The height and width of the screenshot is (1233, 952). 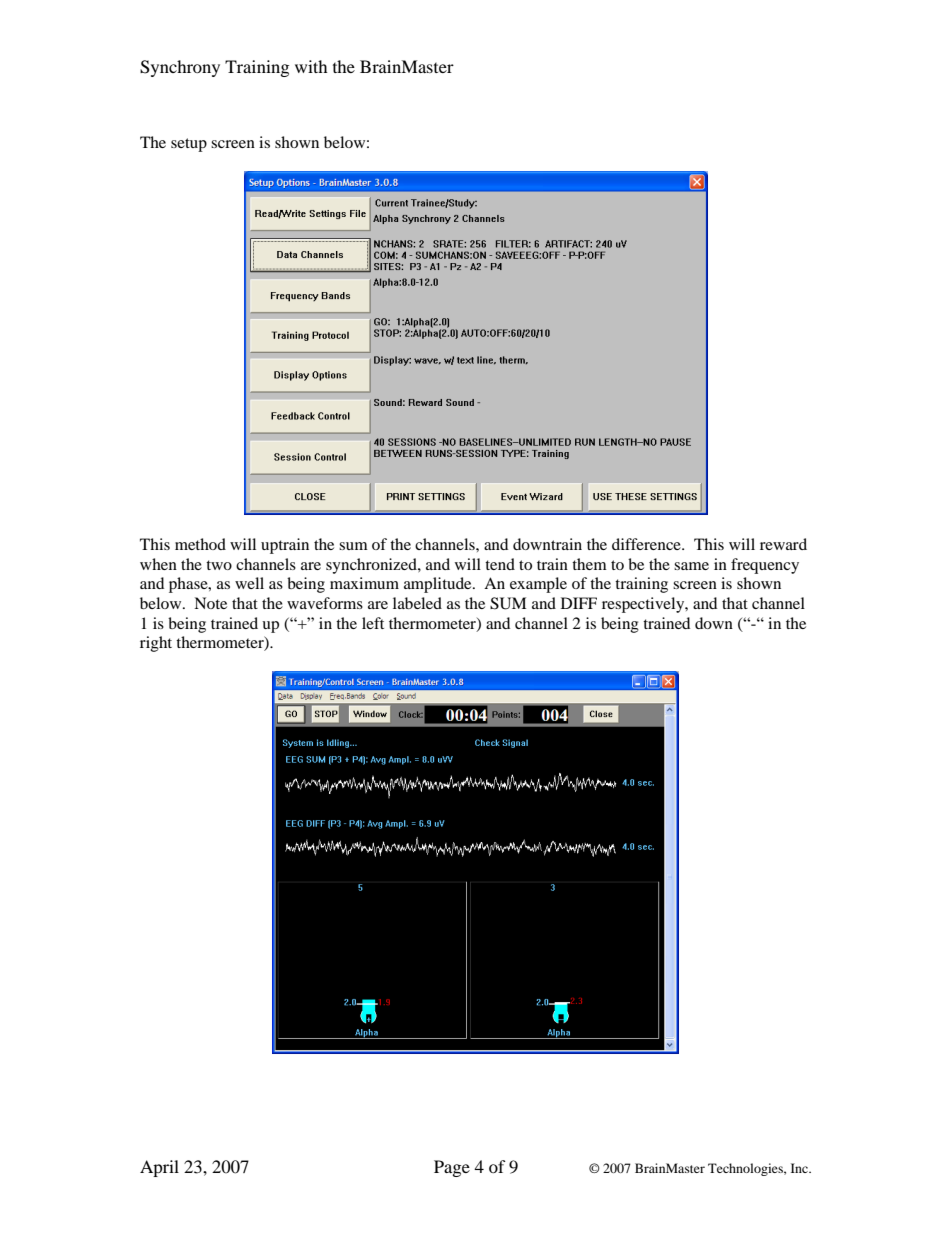 What do you see at coordinates (156, 644) in the screenshot?
I see `right` at bounding box center [156, 644].
